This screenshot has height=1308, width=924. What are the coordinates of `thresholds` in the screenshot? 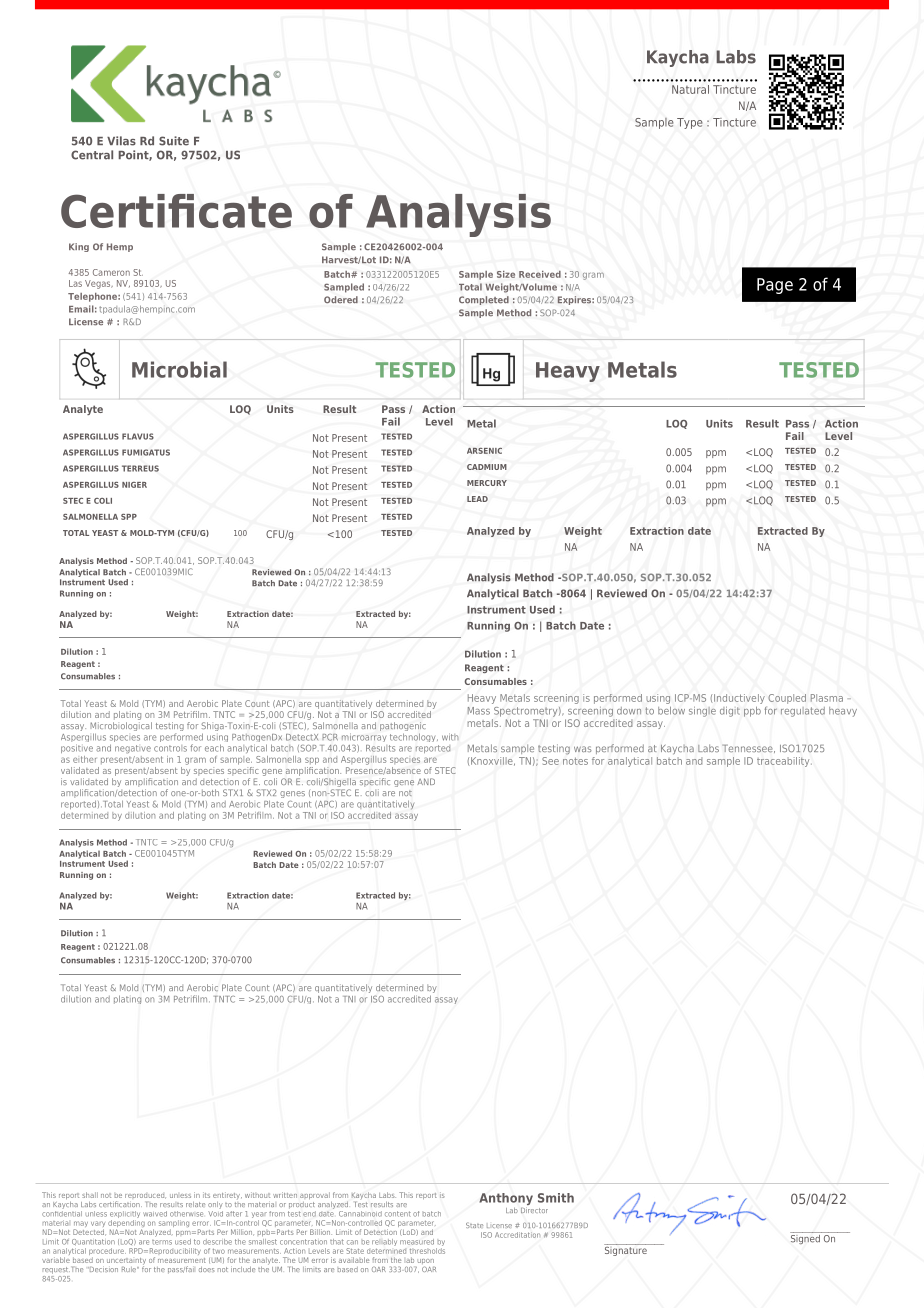 It's located at (427, 1249).
